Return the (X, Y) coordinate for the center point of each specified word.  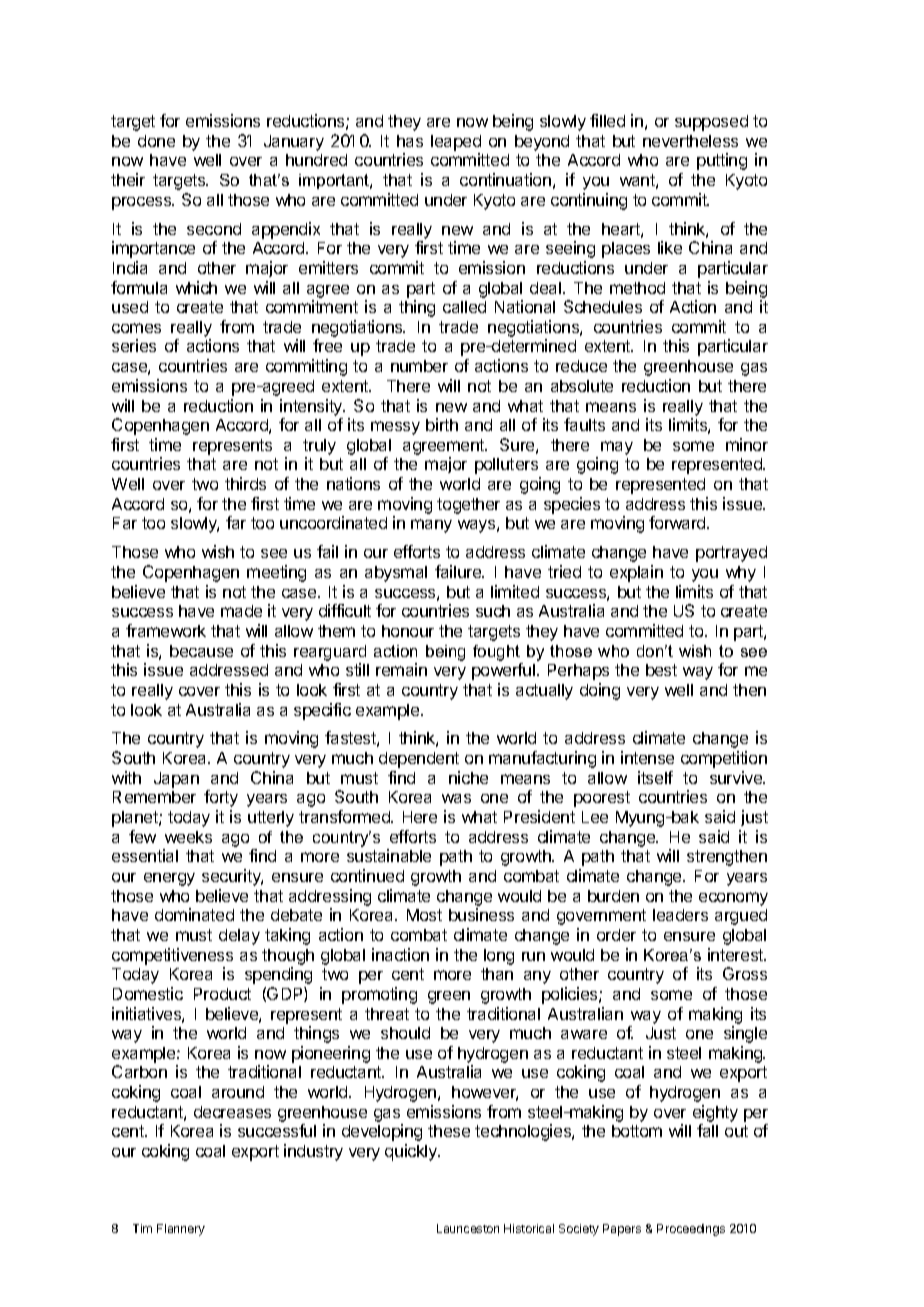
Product (222, 994)
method (637, 288)
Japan (176, 780)
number (419, 366)
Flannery (181, 1230)
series (134, 345)
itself (655, 777)
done (156, 141)
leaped (456, 143)
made (241, 611)
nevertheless (690, 141)
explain (636, 573)
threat (387, 1014)
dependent (419, 760)
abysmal (396, 574)
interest (736, 954)
